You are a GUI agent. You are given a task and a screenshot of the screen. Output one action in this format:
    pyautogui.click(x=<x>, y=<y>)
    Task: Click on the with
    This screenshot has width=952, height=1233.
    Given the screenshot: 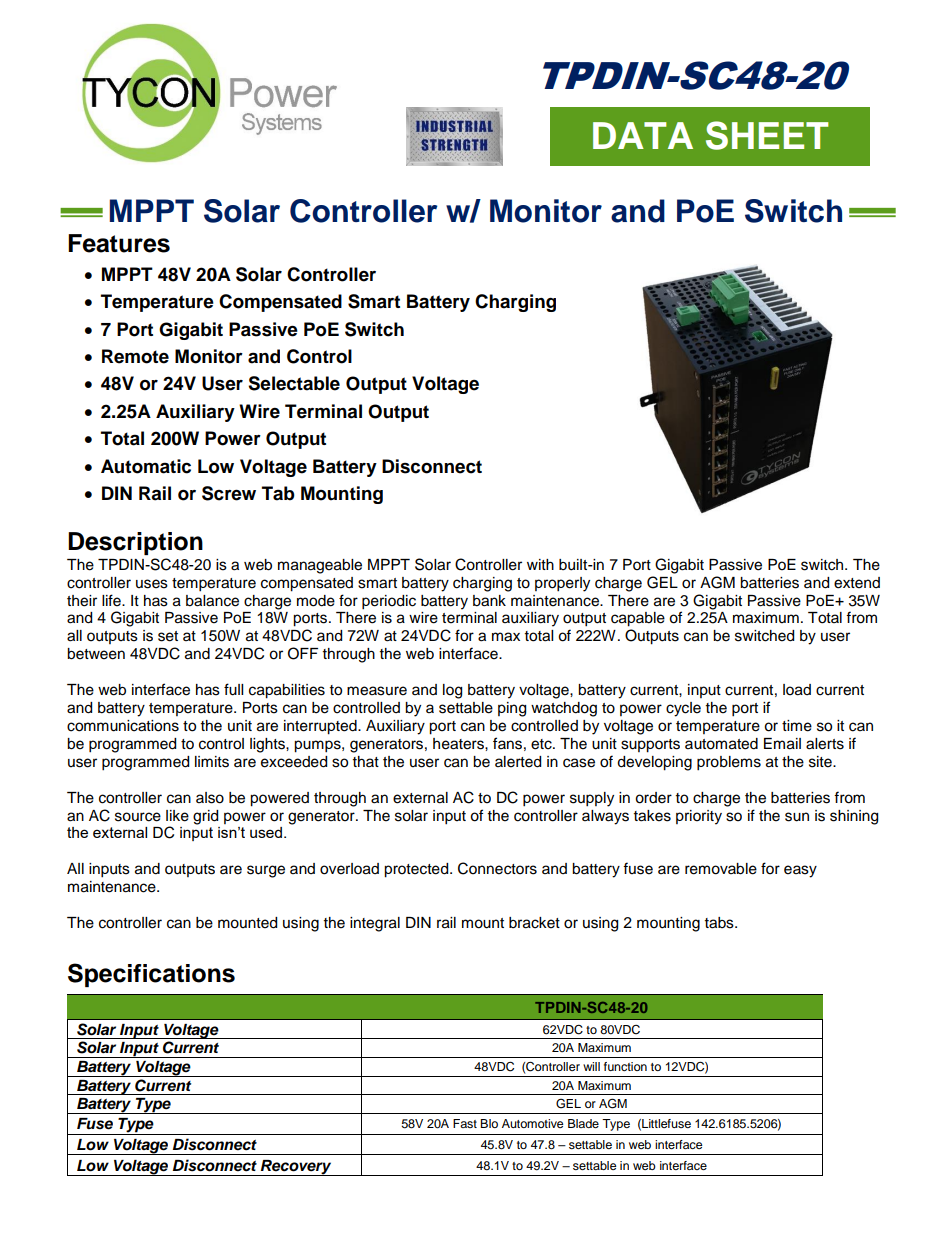 What is the action you would take?
    pyautogui.click(x=540, y=564)
